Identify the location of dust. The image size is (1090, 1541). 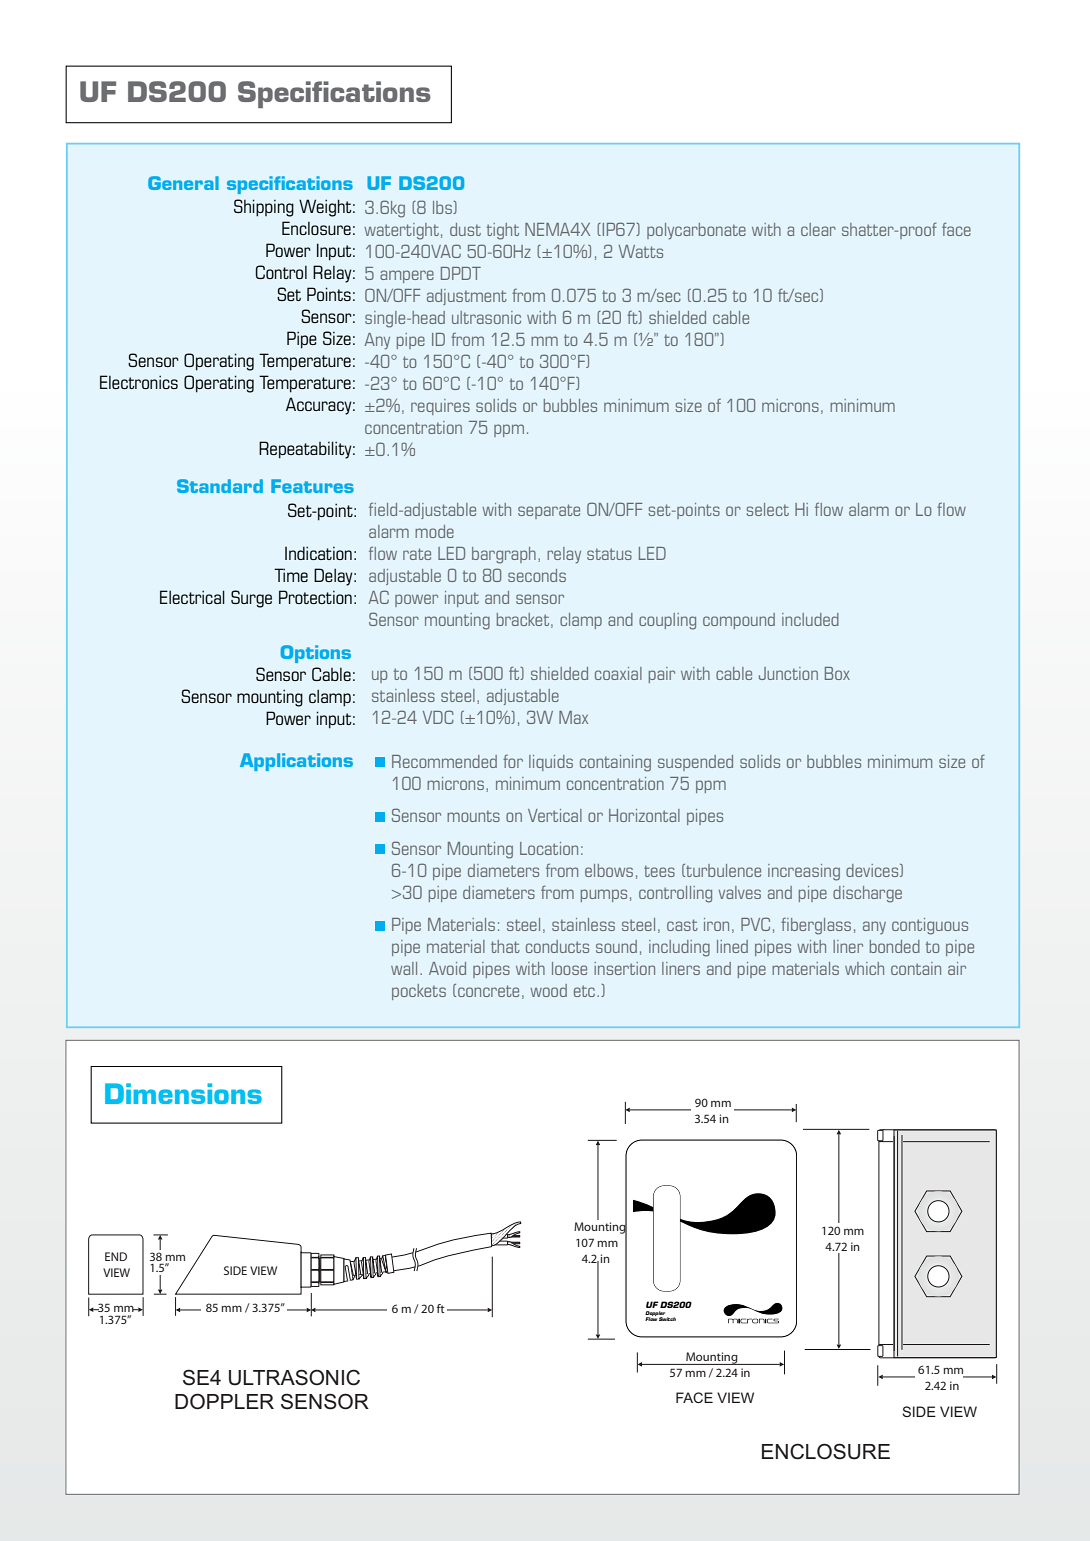
(465, 229).
